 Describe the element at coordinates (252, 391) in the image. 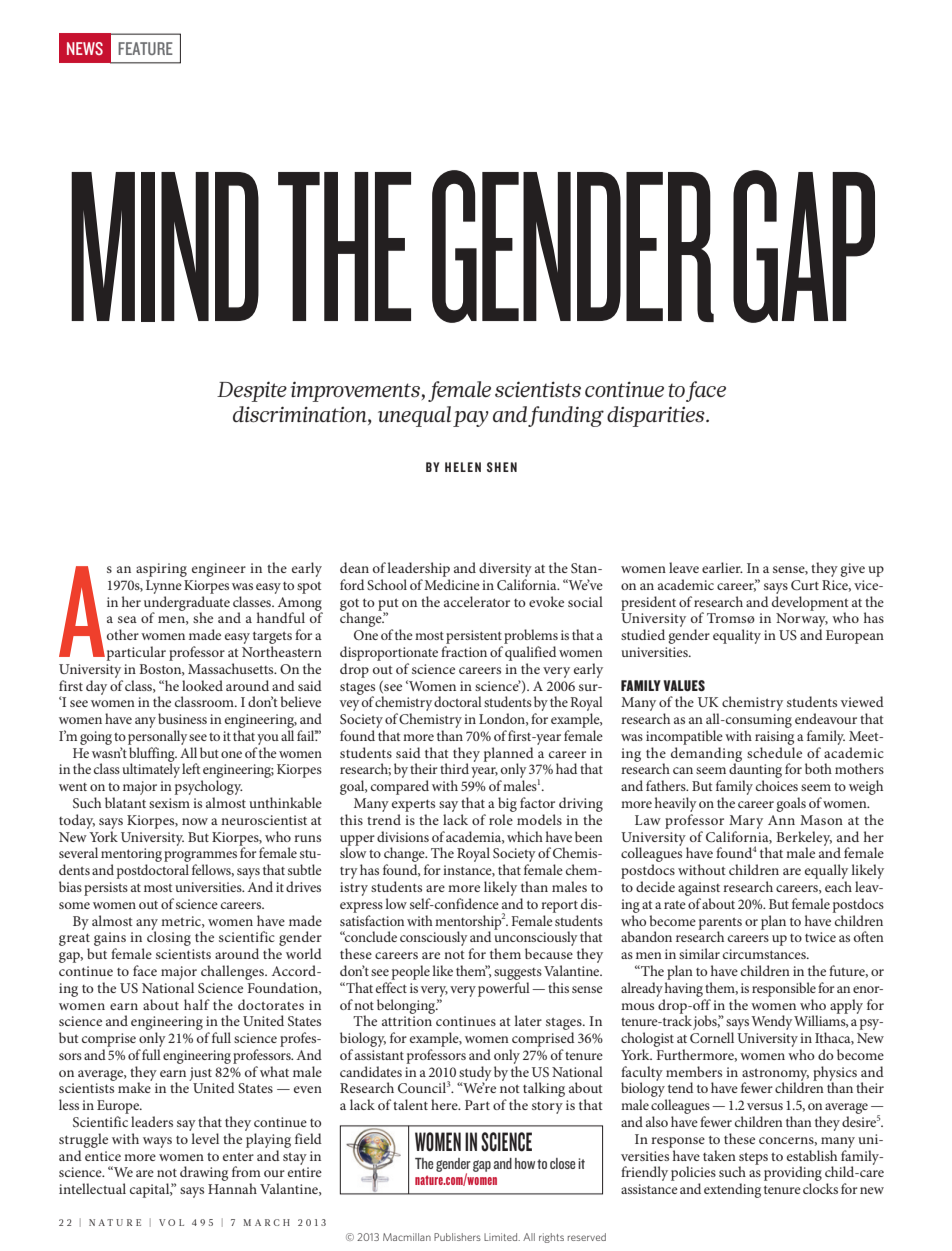

I see `Despite` at that location.
